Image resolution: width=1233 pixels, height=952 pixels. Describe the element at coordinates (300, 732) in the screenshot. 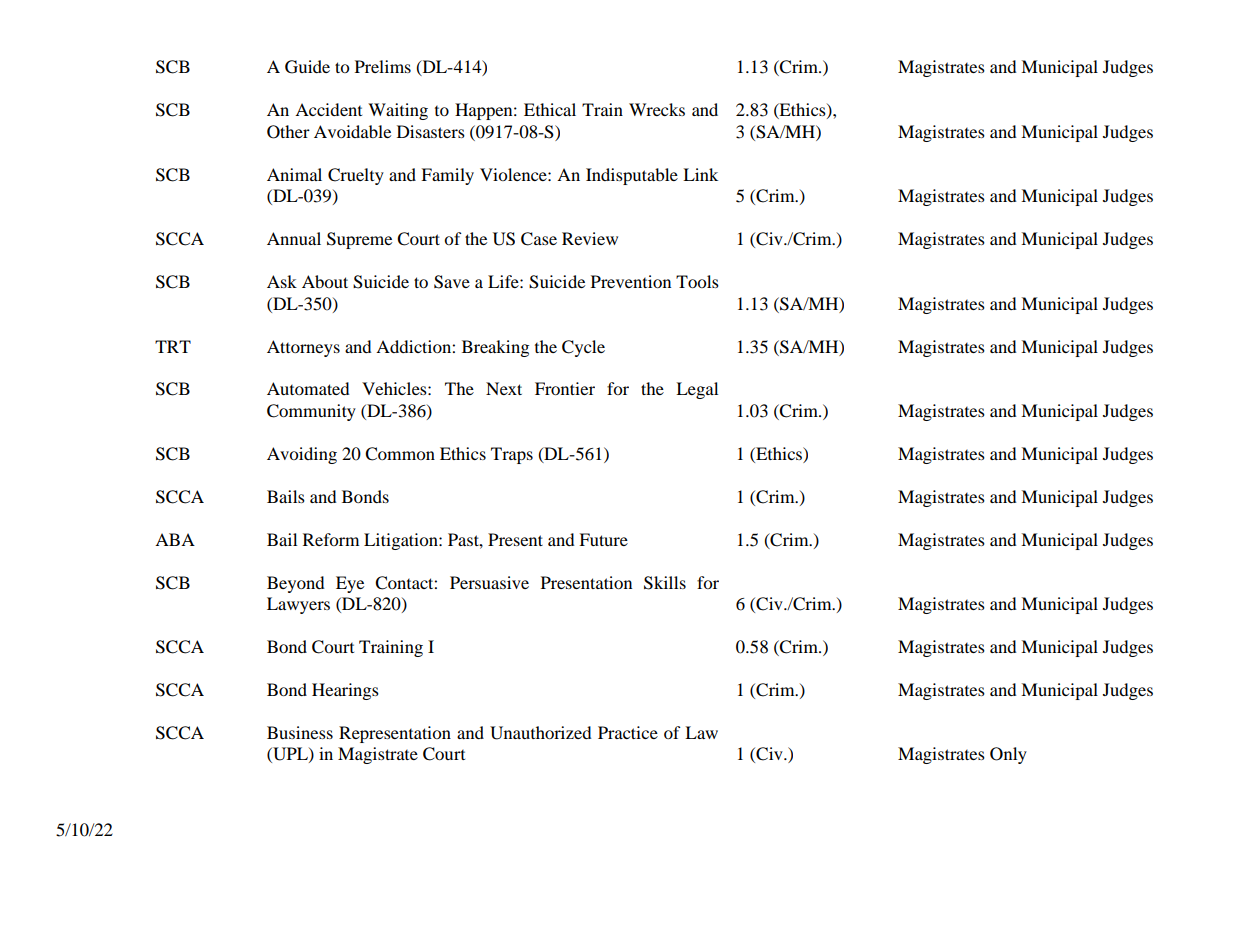

I see `Business` at that location.
